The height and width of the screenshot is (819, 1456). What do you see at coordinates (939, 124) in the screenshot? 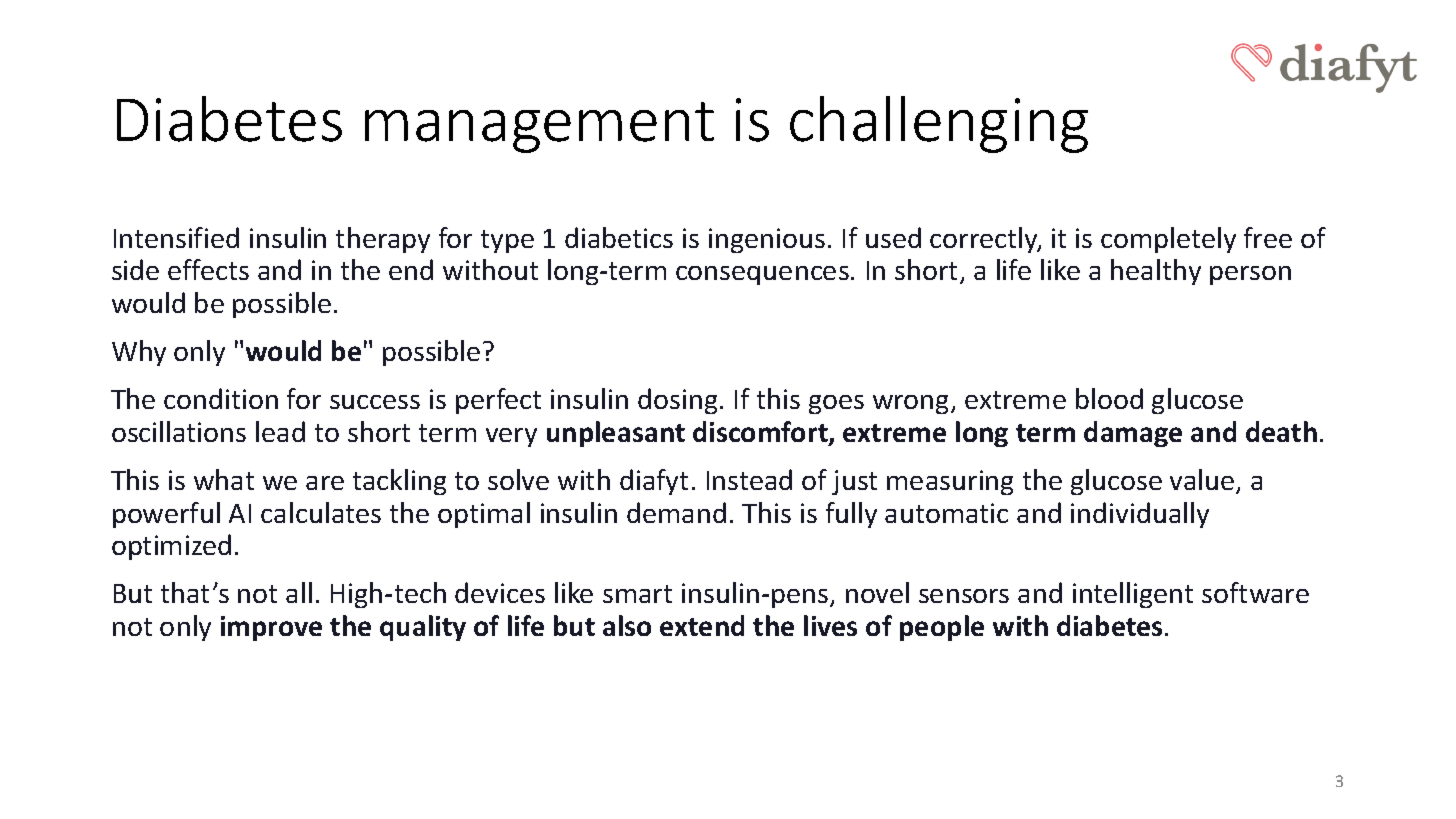
I see `challenging` at bounding box center [939, 124].
